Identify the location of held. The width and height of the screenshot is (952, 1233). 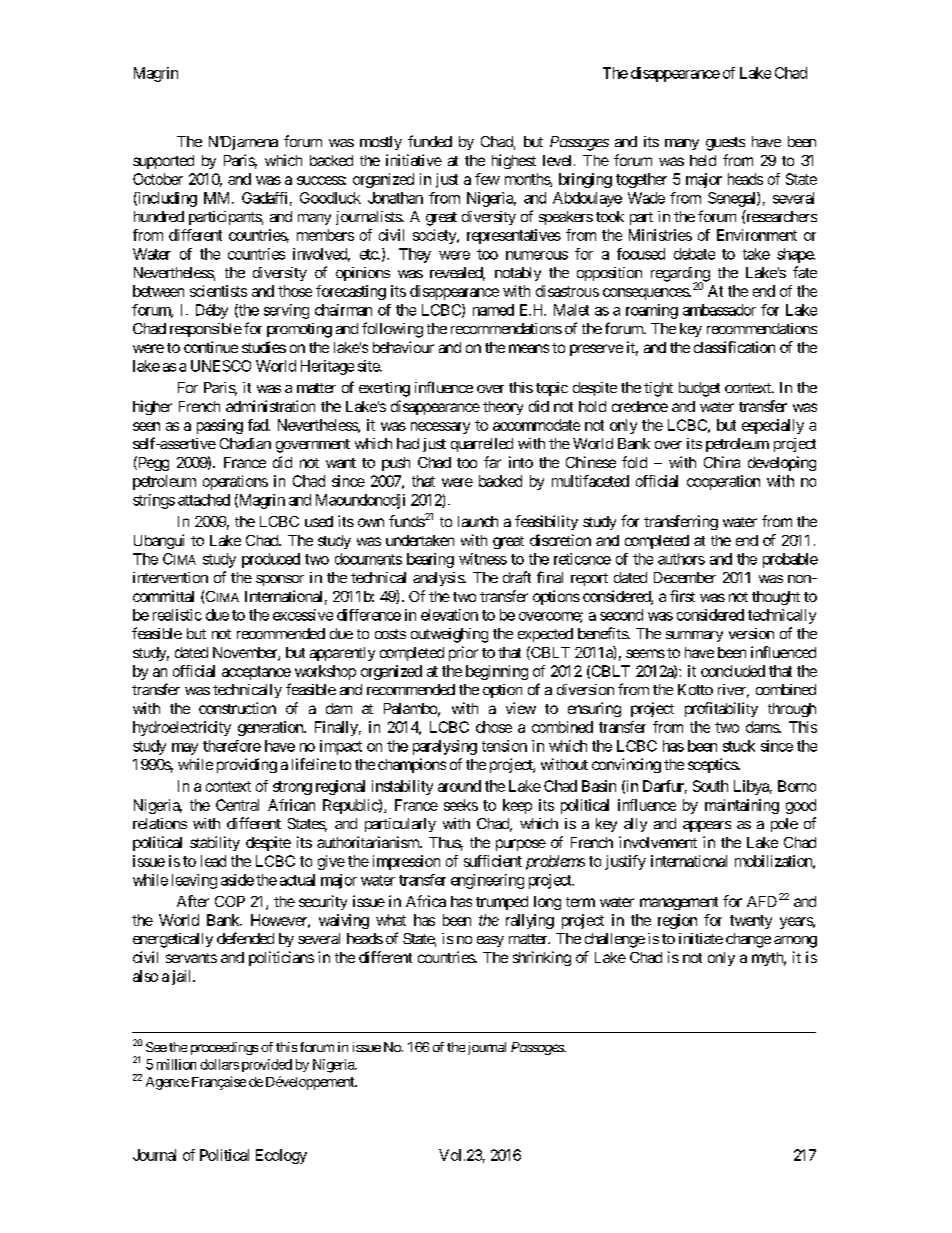
(703, 160).
